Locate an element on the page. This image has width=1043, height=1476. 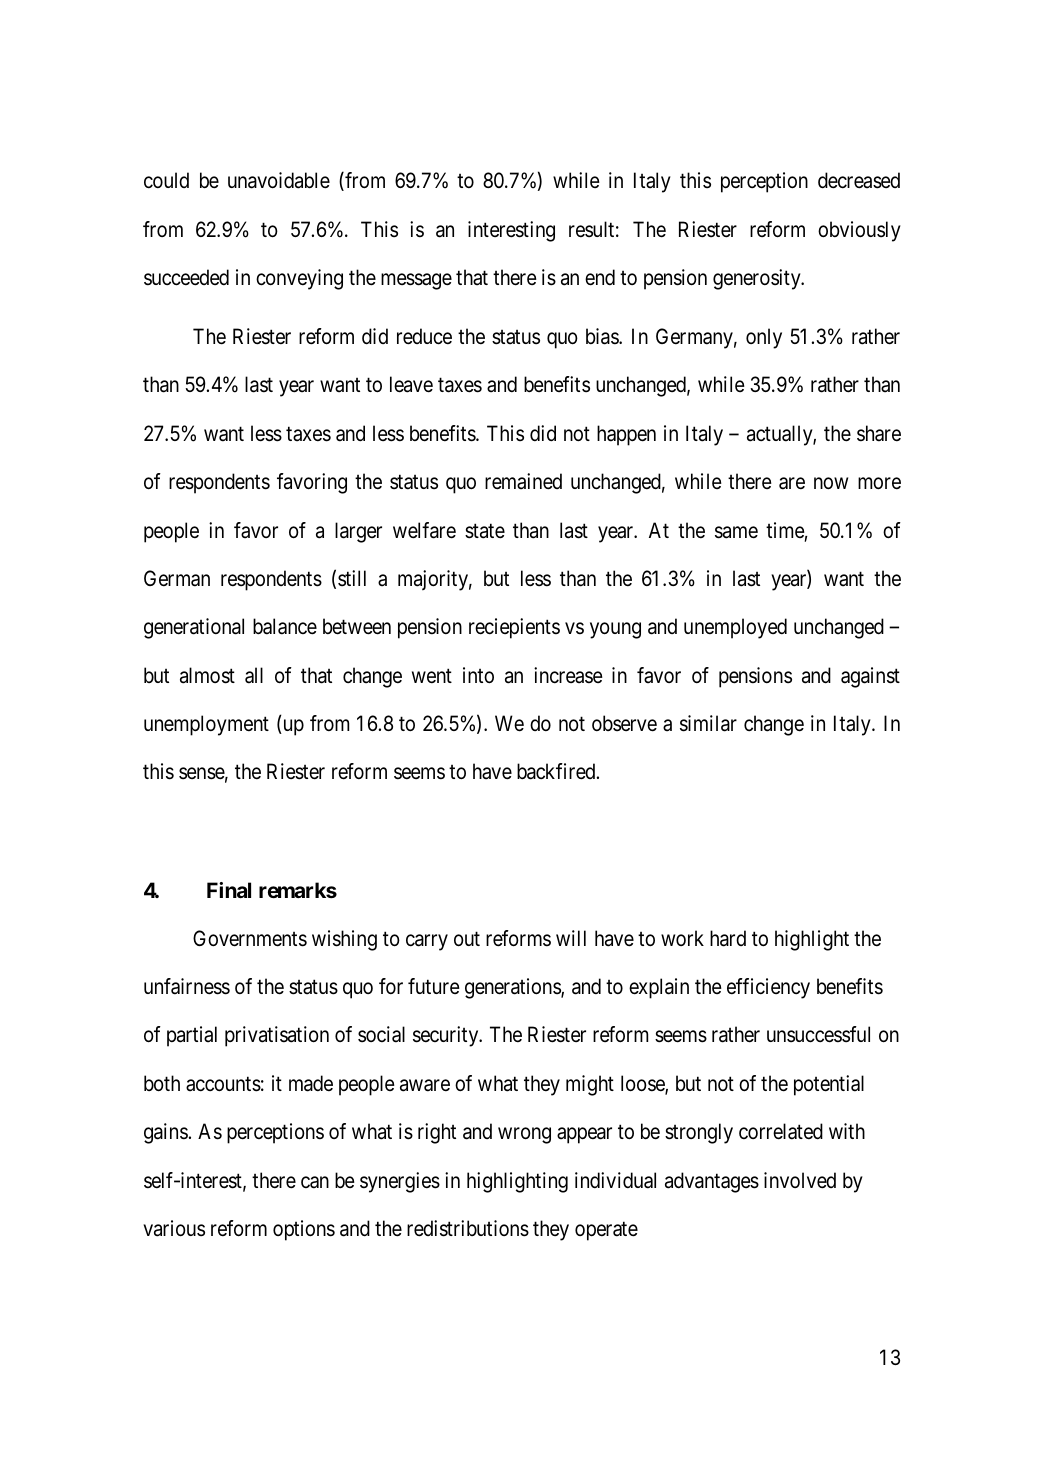
similar is located at coordinates (708, 723).
